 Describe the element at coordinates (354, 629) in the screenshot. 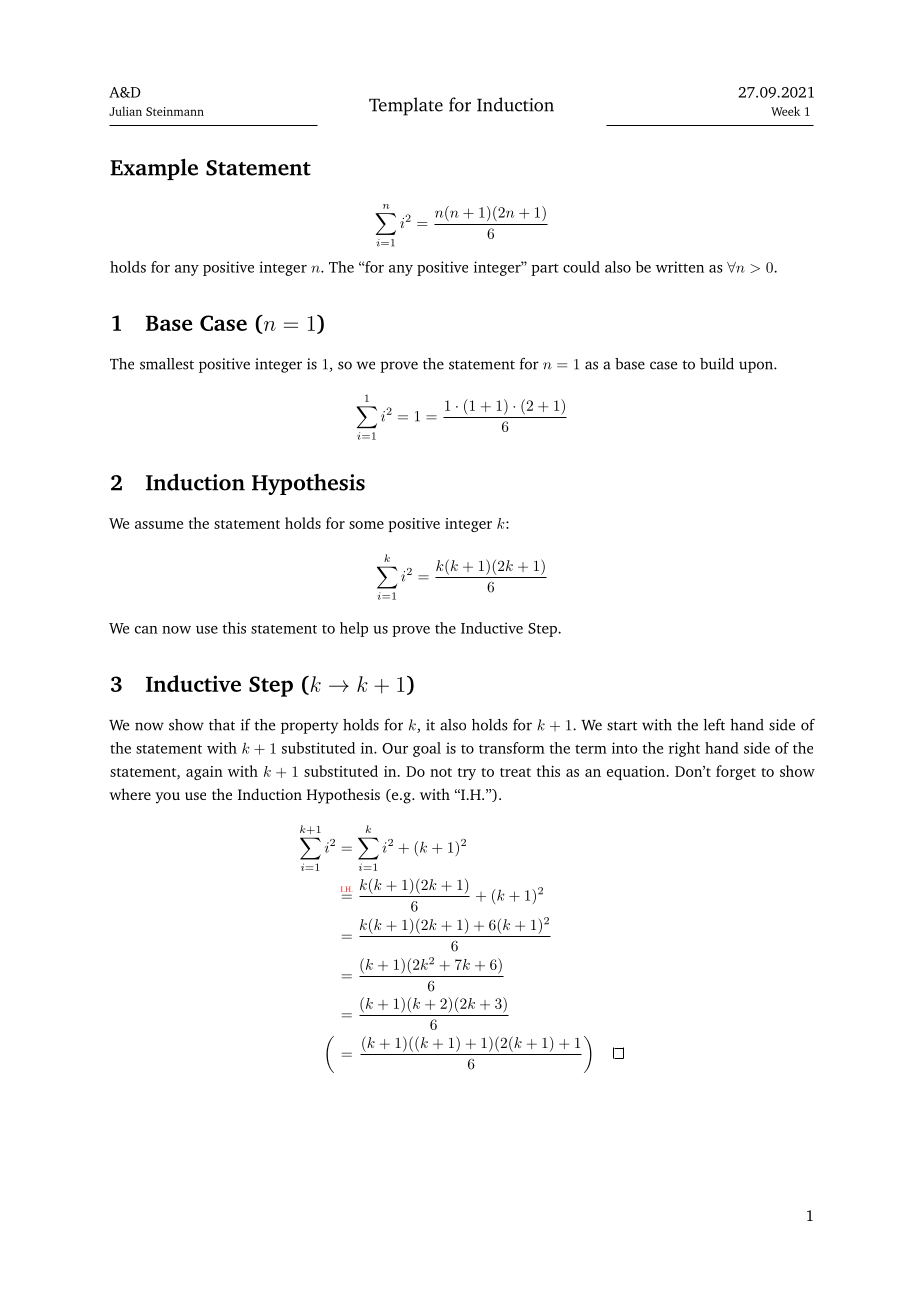

I see `help` at that location.
